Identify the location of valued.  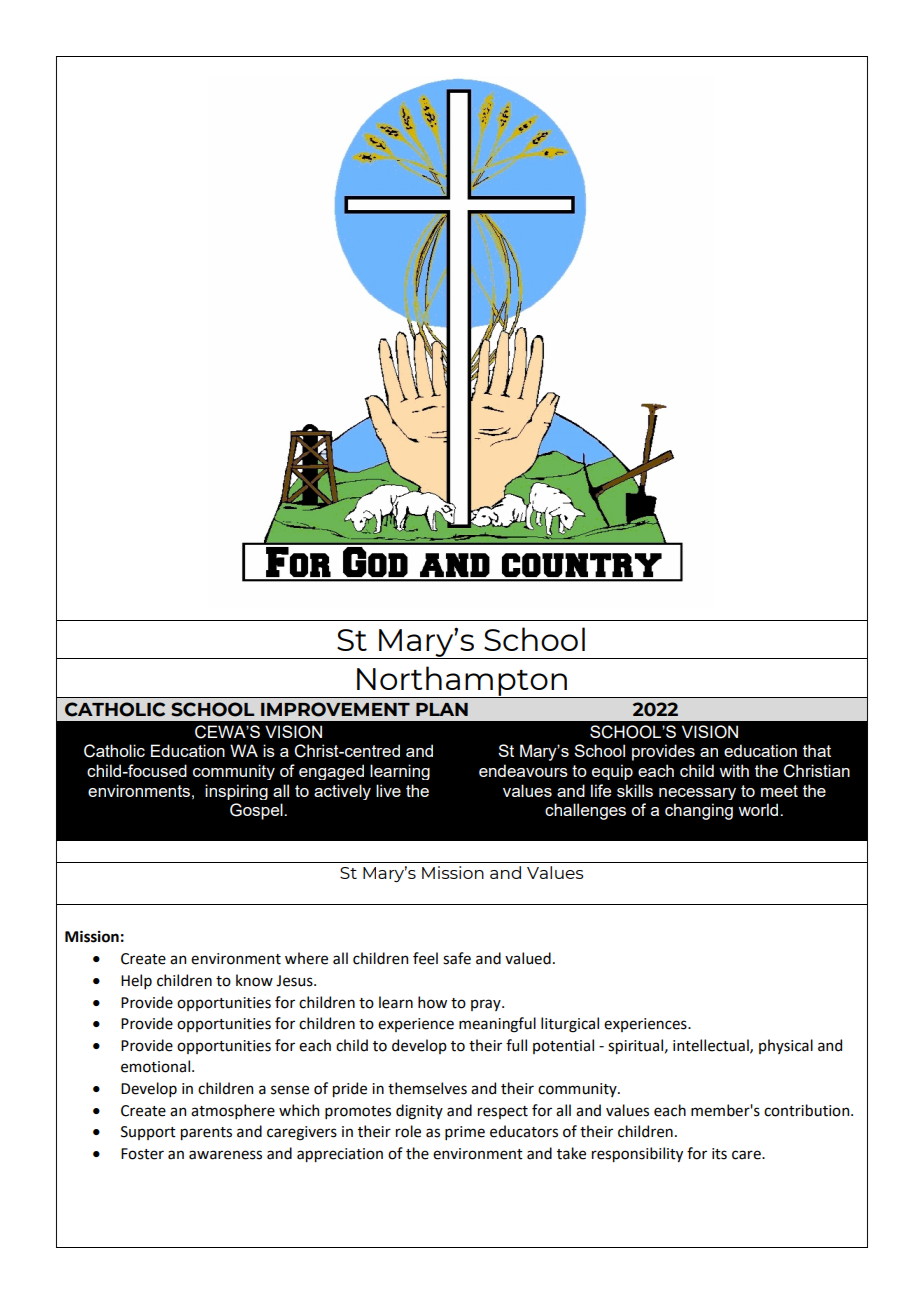
(528, 958).
